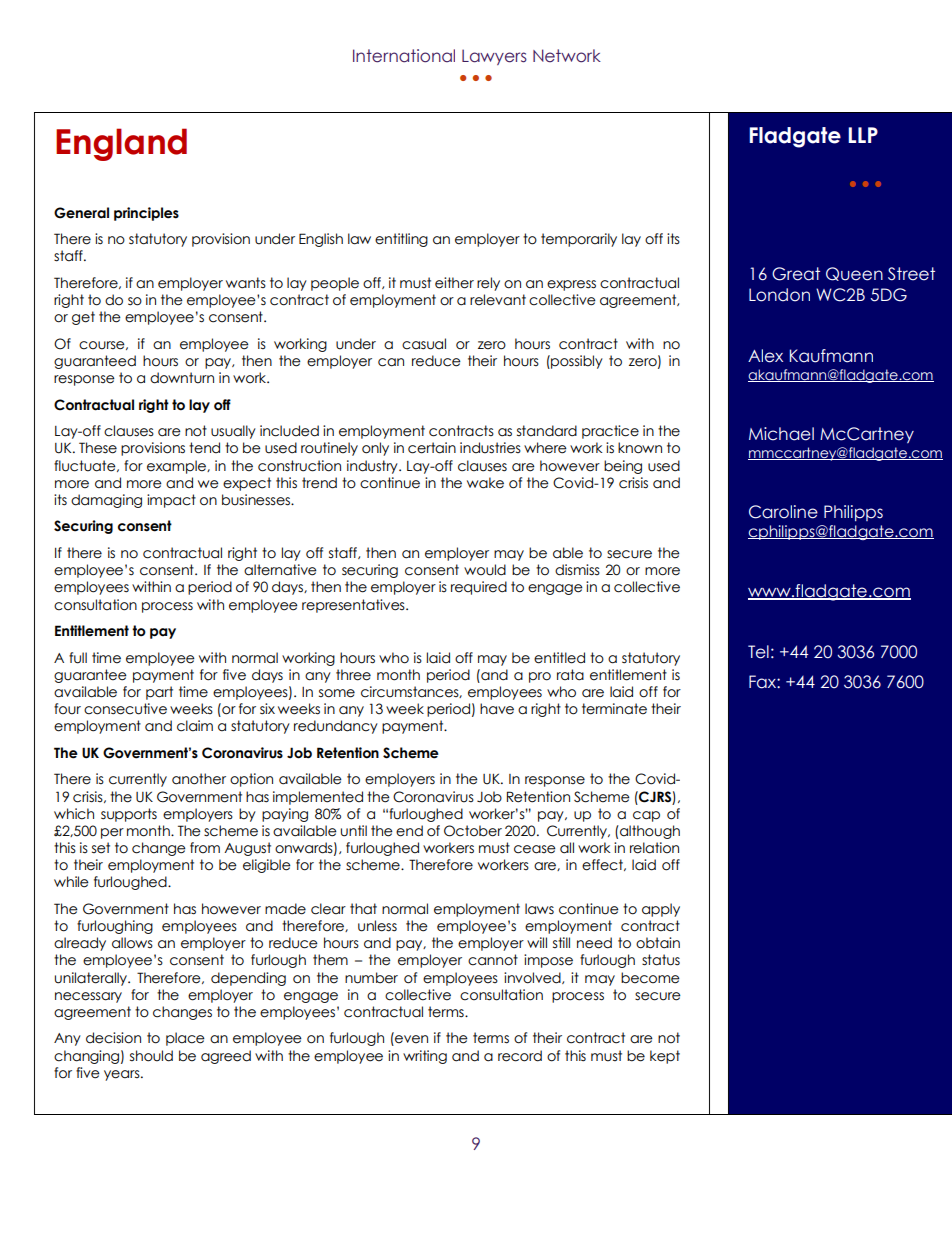  What do you see at coordinates (863, 135) in the screenshot?
I see `LLP` at bounding box center [863, 135].
